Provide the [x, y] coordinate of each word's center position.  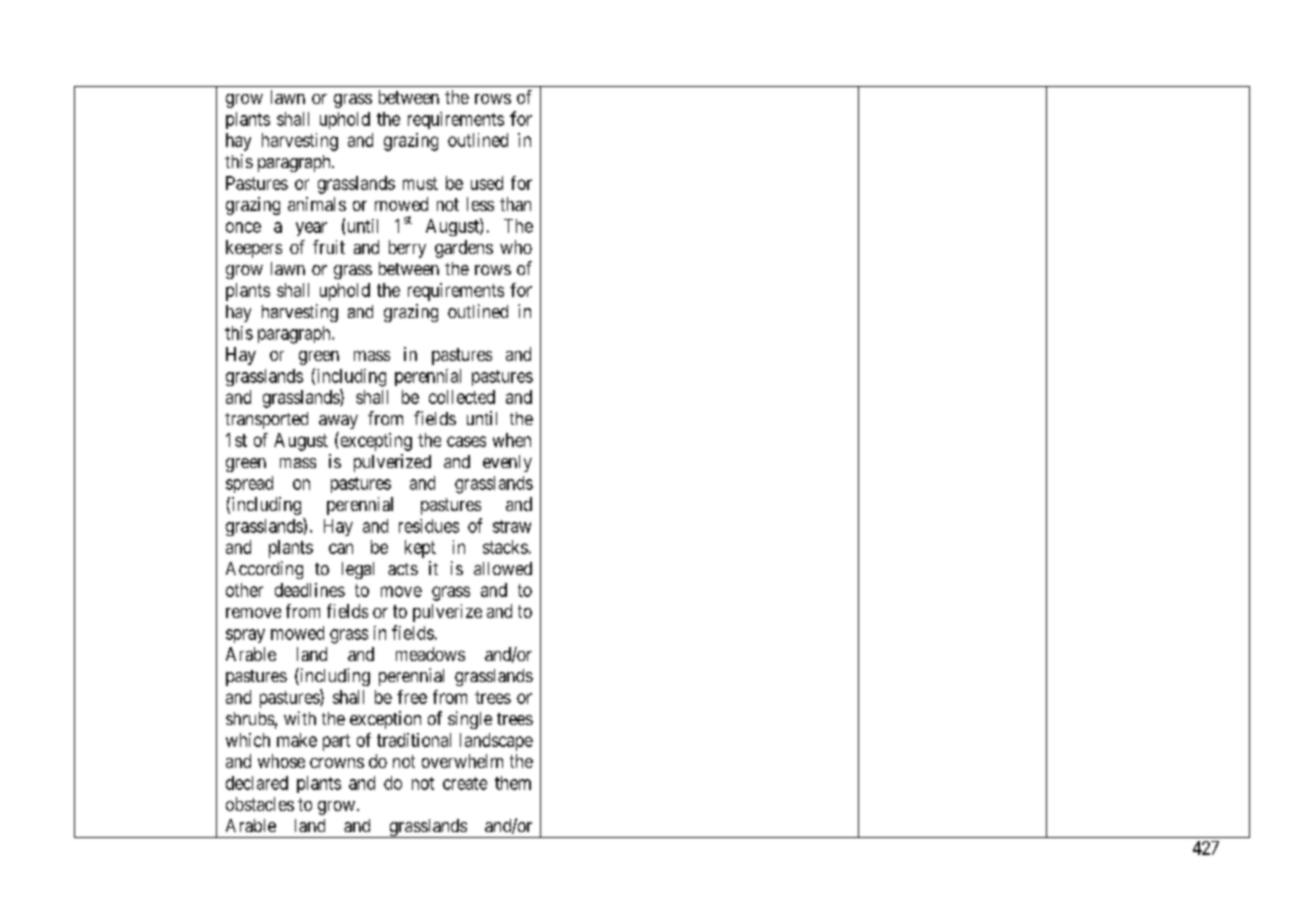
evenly [507, 463]
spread [249, 484]
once [243, 227]
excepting [375, 441]
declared [257, 783]
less [480, 204]
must [420, 183]
